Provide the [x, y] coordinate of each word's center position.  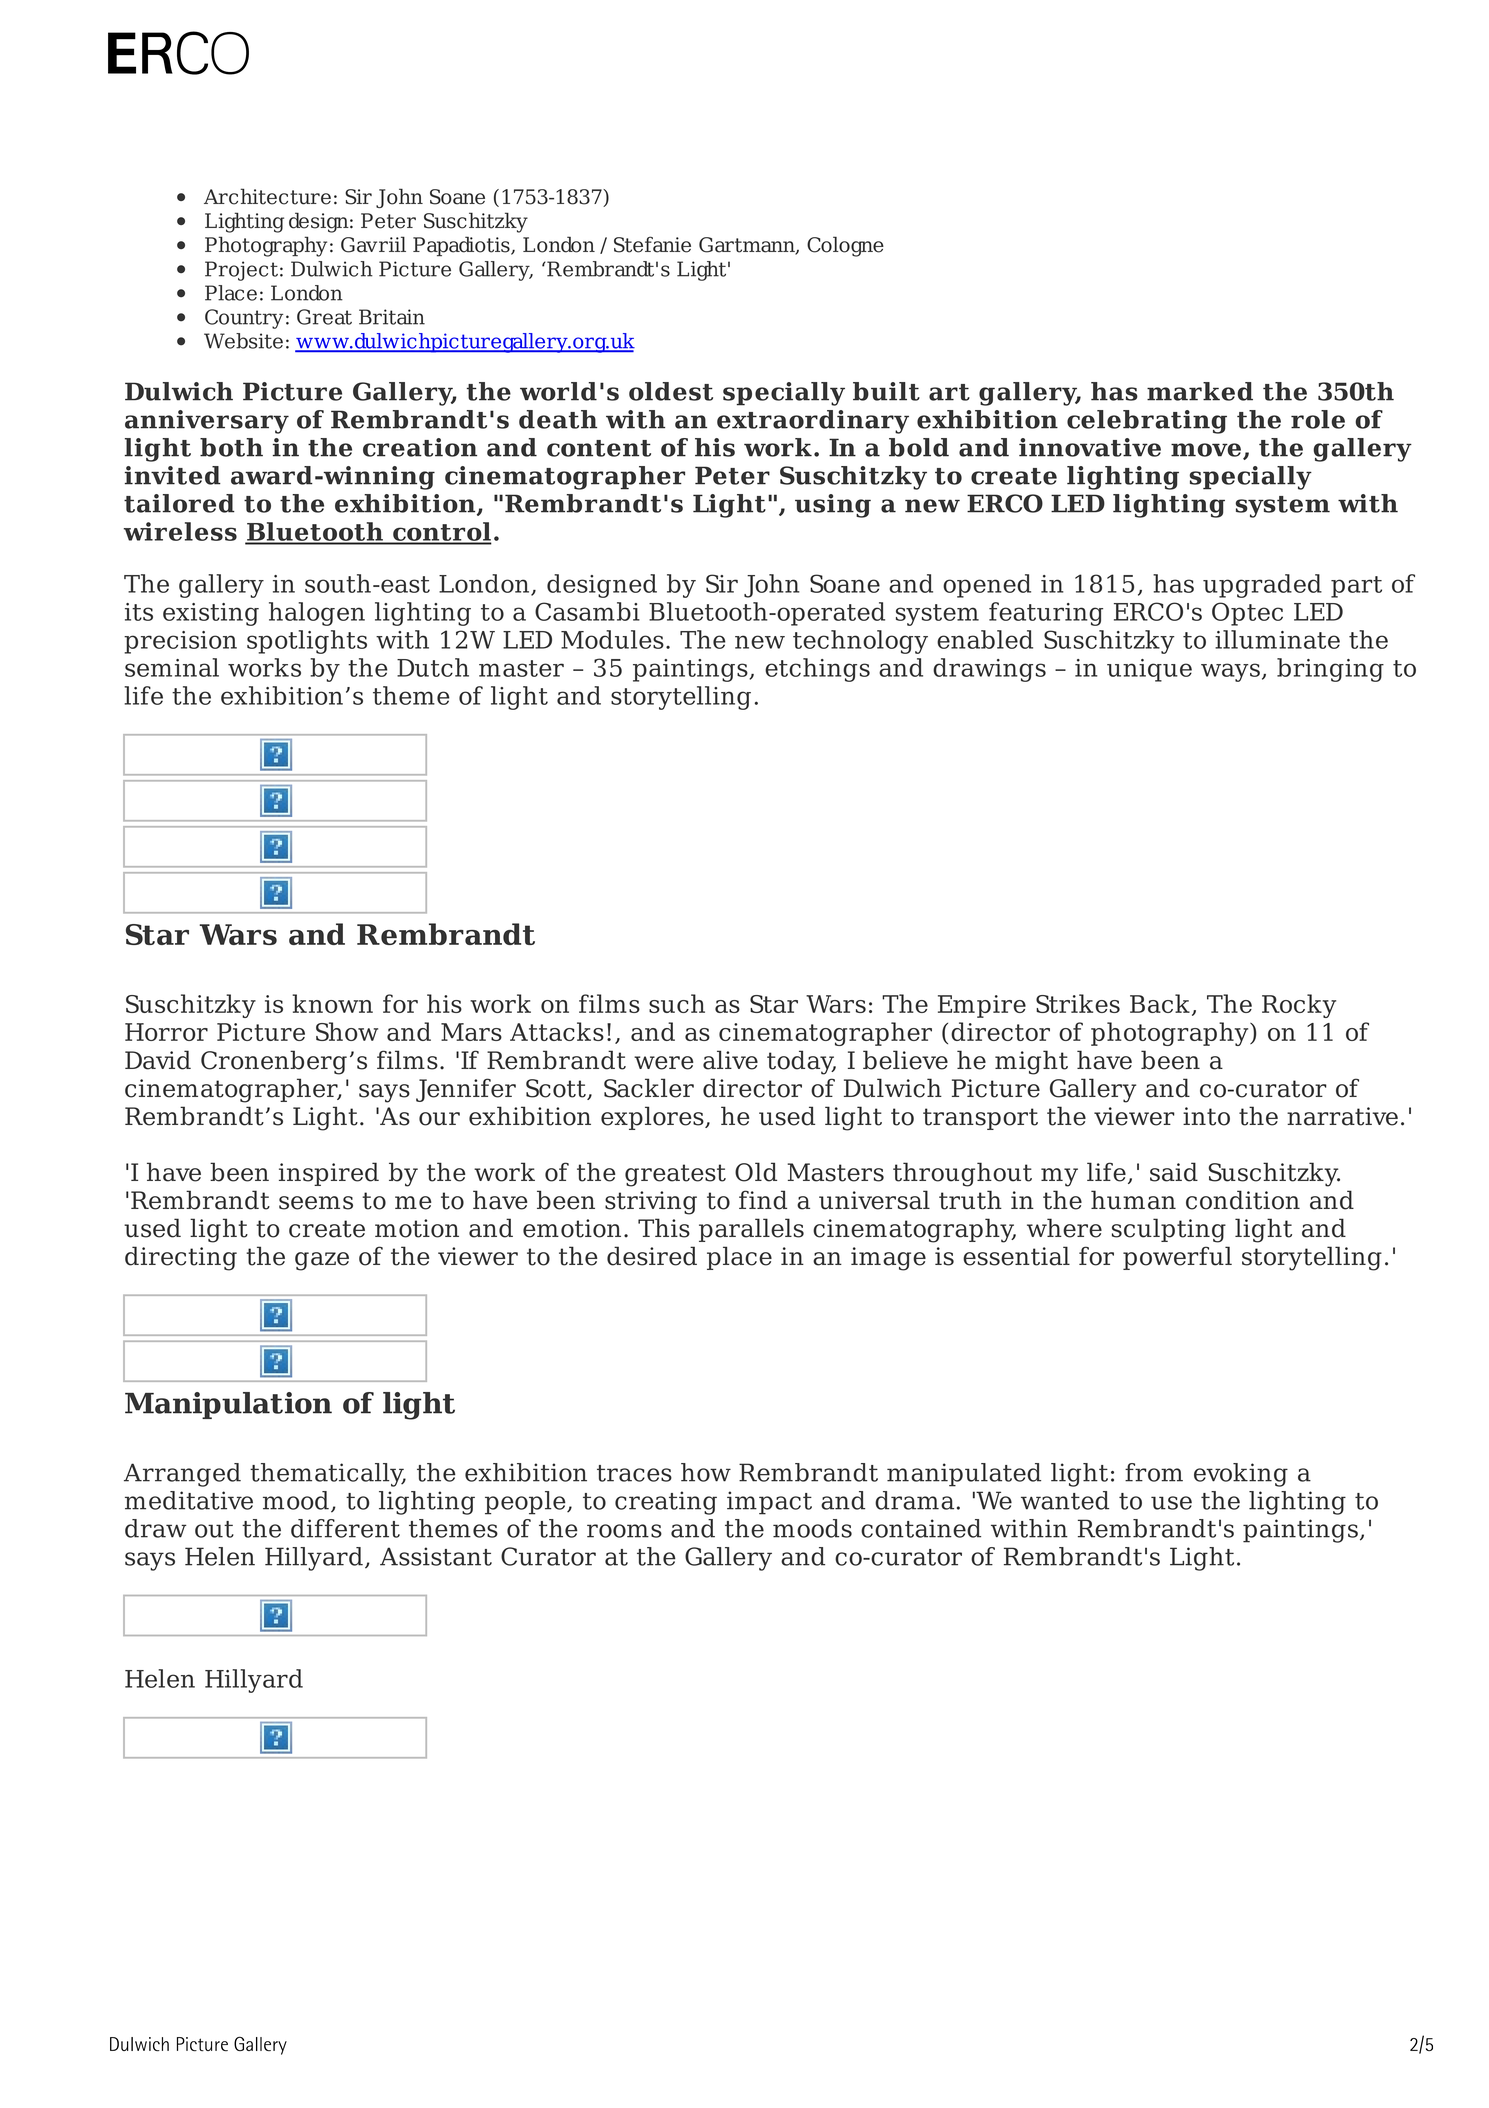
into [1206, 1116]
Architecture [267, 196]
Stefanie [652, 244]
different [345, 1528]
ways [1230, 672]
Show [347, 1031]
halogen [317, 614]
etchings [817, 670]
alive [730, 1060]
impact [769, 1503]
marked [1200, 391]
